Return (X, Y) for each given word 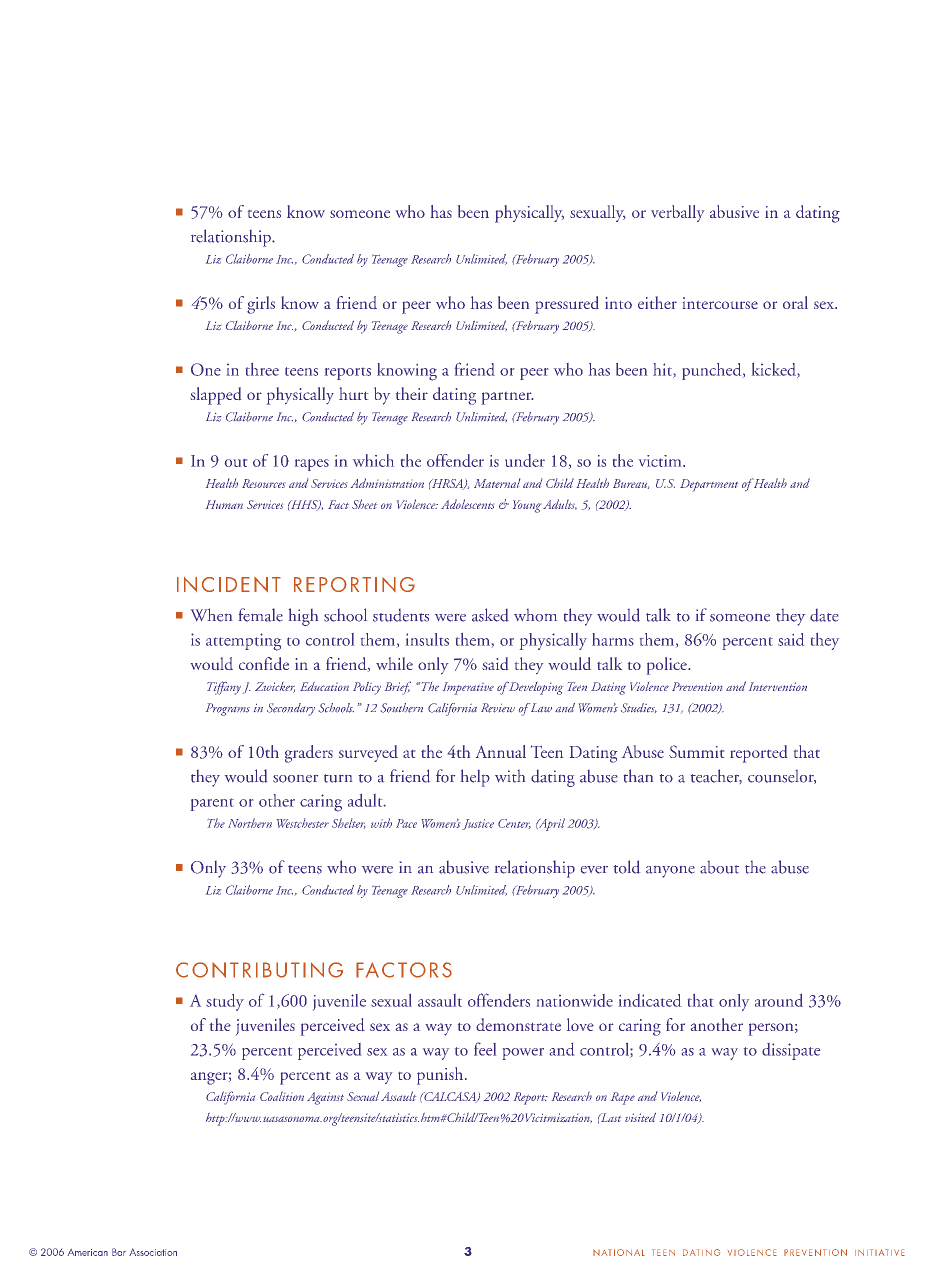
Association (153, 1252)
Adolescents (467, 504)
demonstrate (518, 1024)
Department (709, 485)
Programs (228, 709)
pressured (567, 305)
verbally (677, 213)
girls (261, 305)
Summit (696, 751)
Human (224, 504)
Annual (501, 751)
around (779, 1000)
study (225, 1002)
